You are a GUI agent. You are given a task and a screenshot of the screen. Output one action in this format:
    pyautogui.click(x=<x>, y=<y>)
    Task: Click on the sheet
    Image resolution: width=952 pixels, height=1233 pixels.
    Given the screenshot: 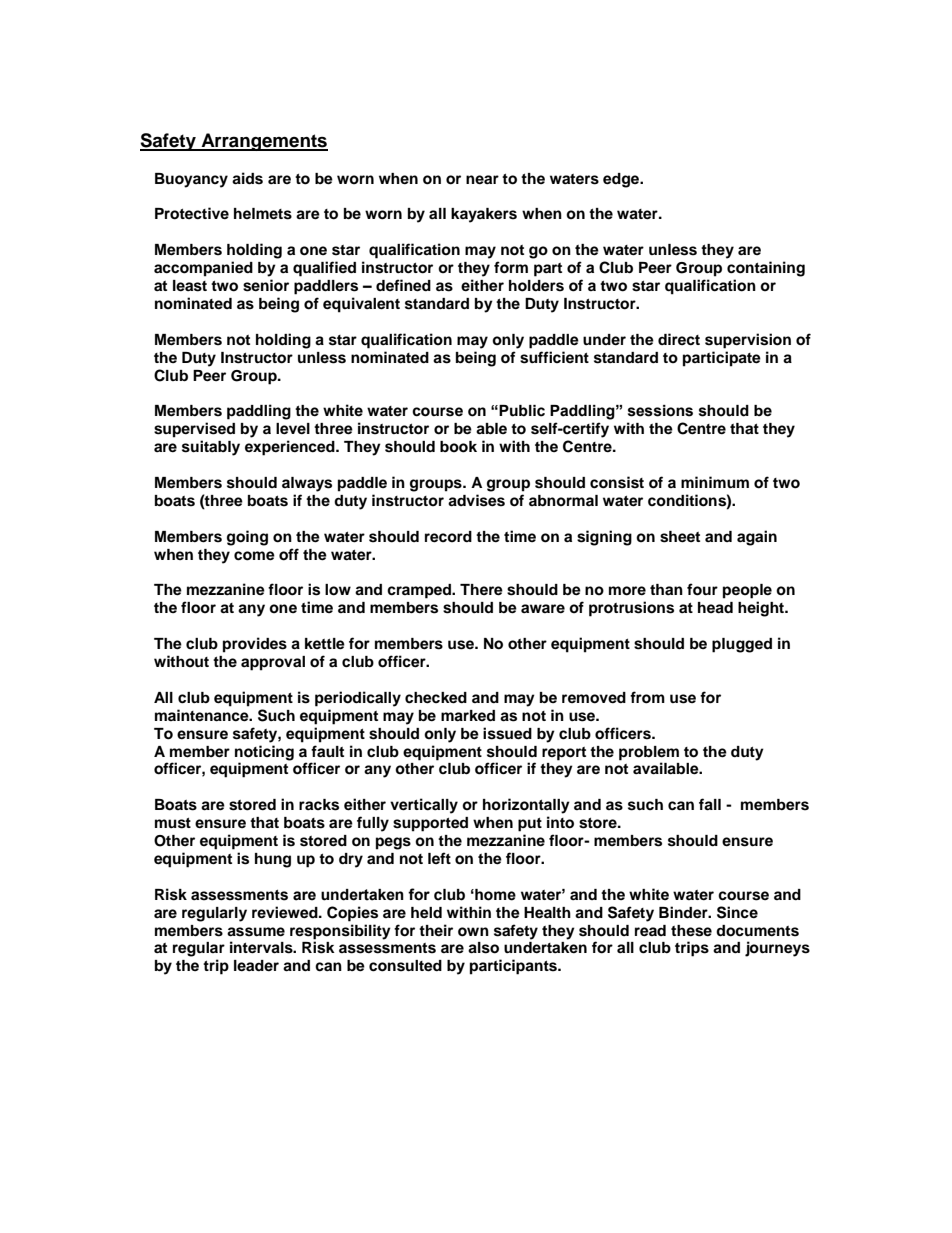 What is the action you would take?
    pyautogui.click(x=680, y=537)
